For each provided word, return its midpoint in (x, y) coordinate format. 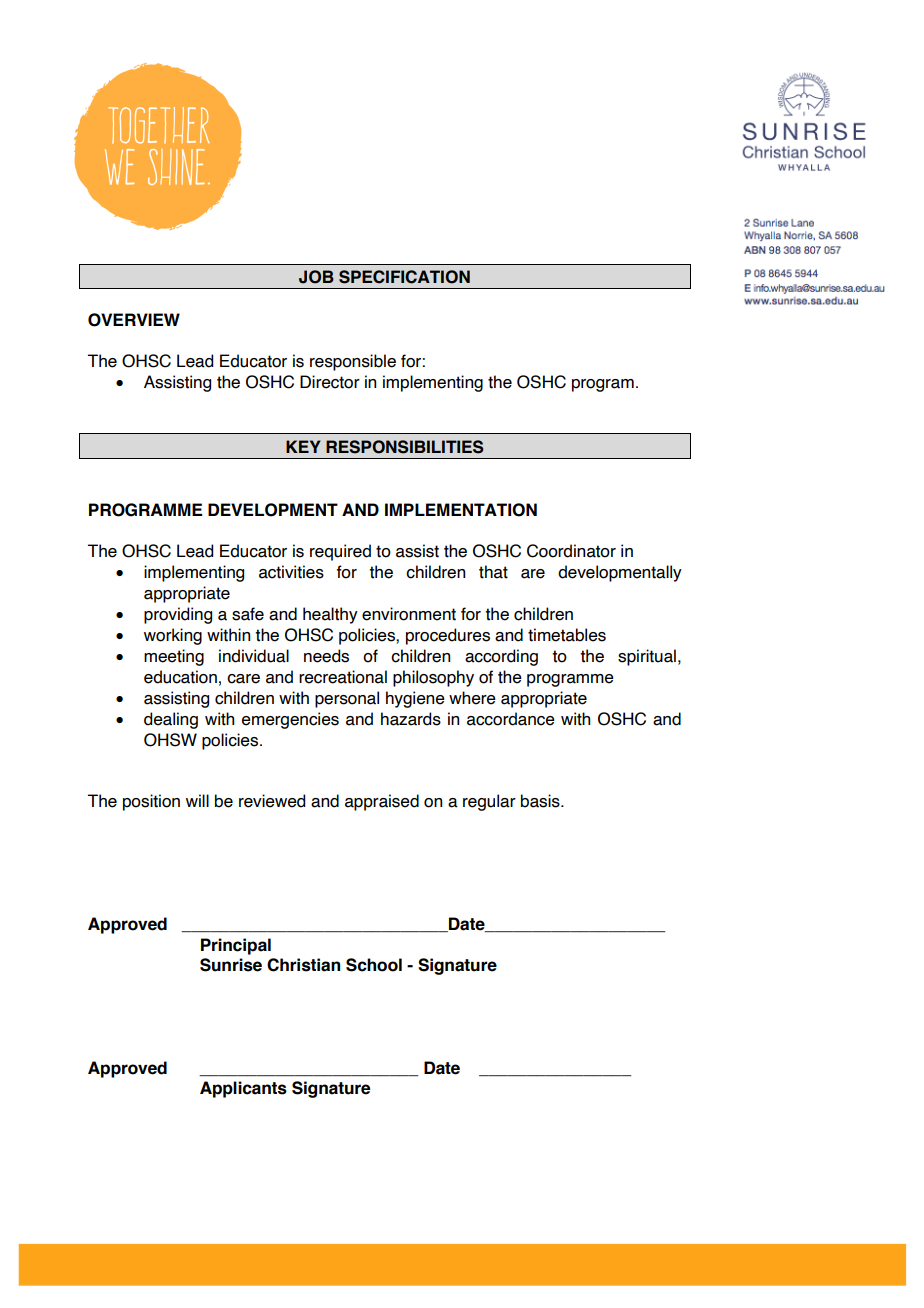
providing (178, 615)
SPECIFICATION (404, 277)
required (340, 552)
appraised (382, 802)
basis (541, 801)
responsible (353, 362)
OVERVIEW (134, 320)
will (197, 800)
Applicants (243, 1089)
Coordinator (571, 551)
